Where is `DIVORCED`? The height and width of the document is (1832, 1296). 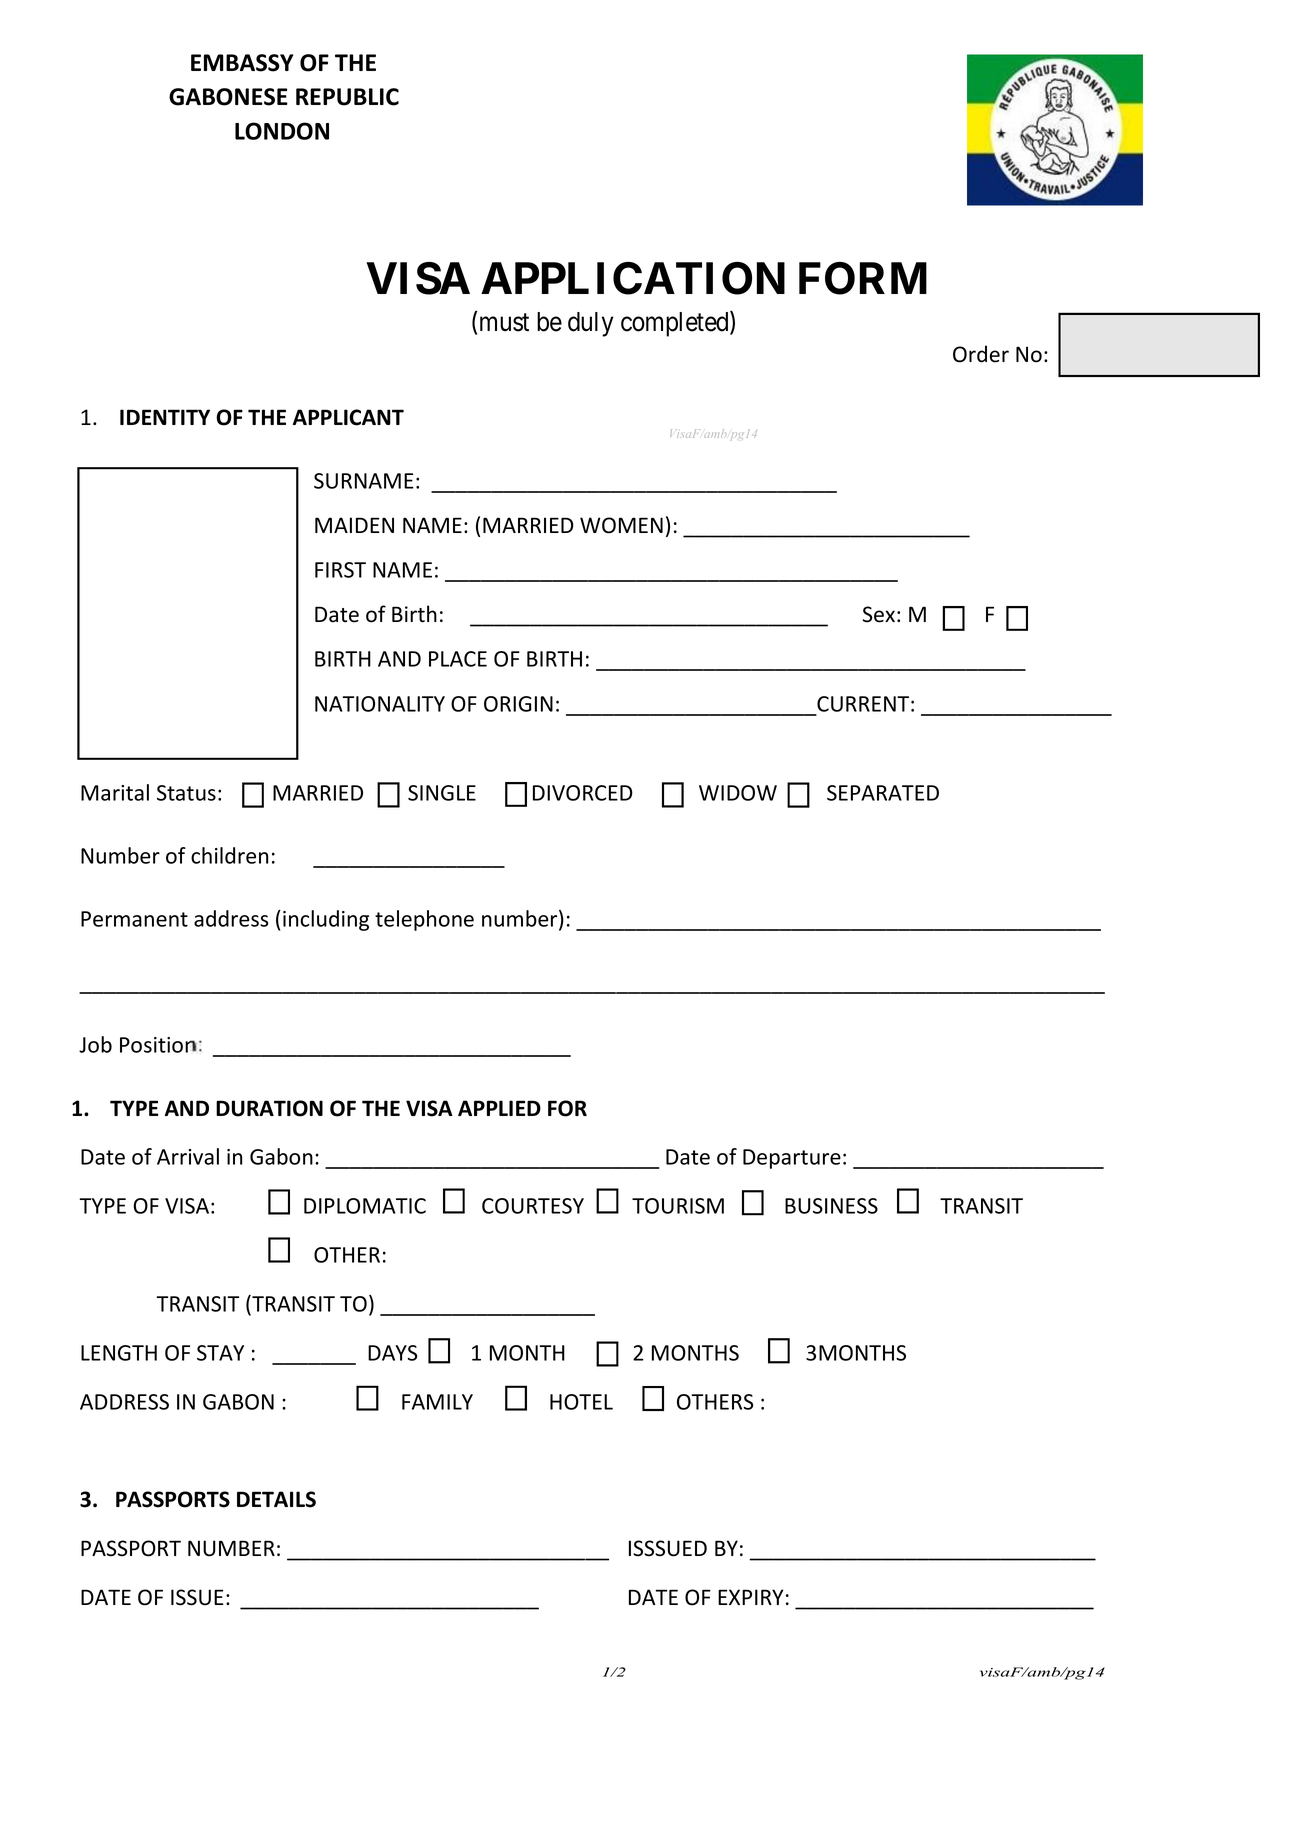 DIVORCED is located at coordinates (583, 793).
